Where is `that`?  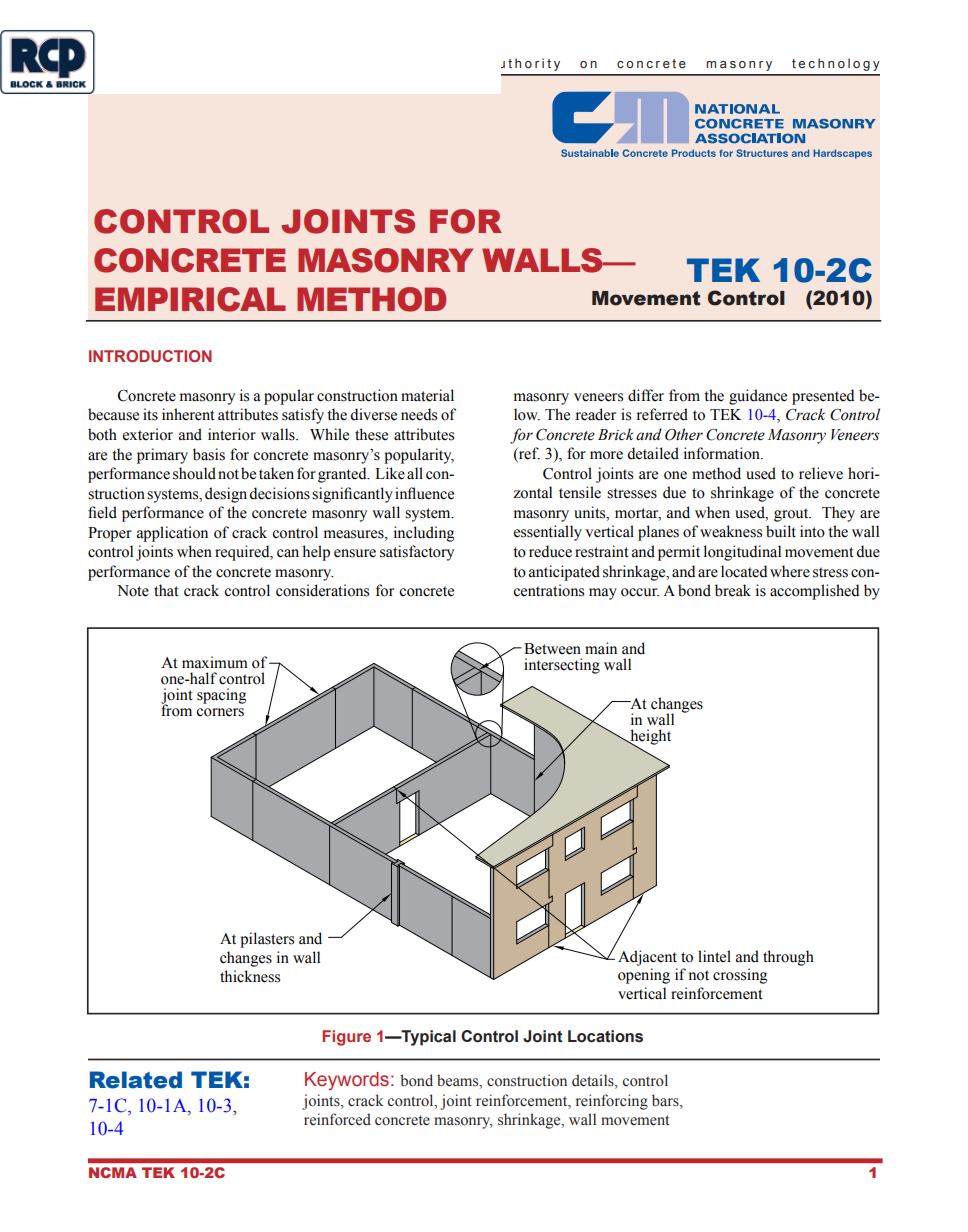 that is located at coordinates (166, 590).
